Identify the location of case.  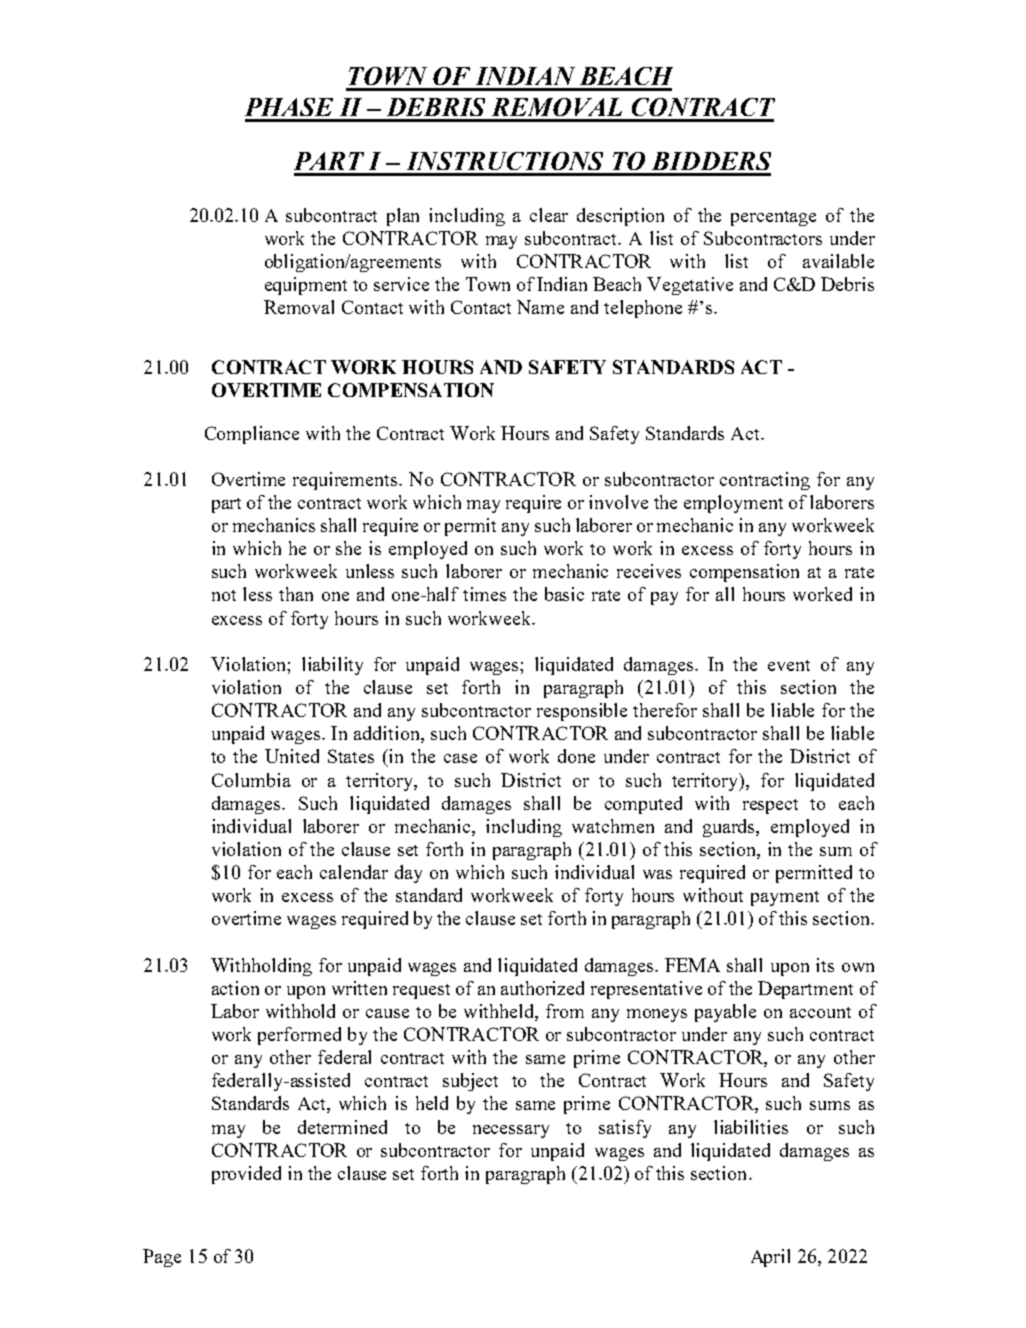
(460, 758).
